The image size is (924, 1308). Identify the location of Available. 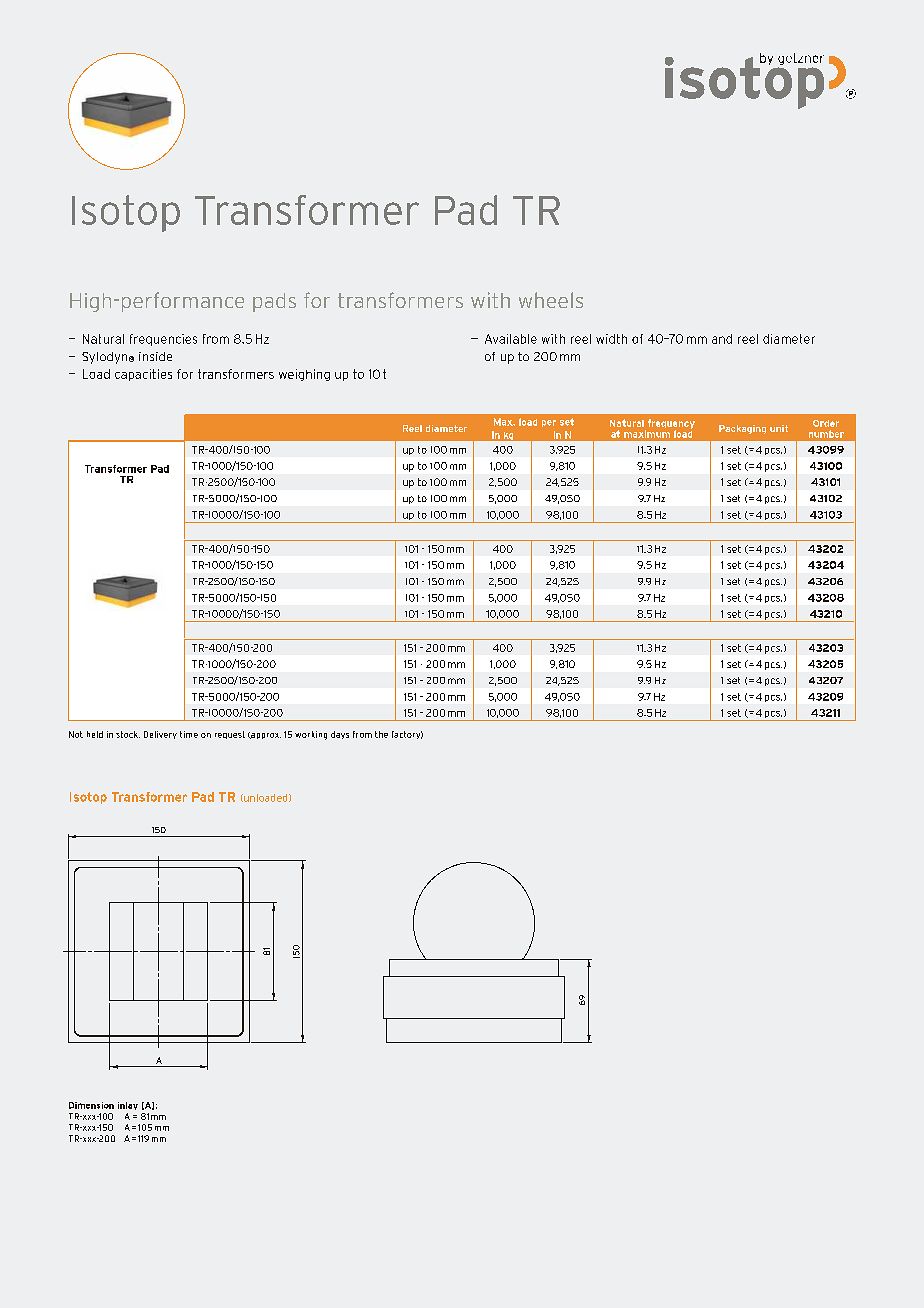
(511, 339).
